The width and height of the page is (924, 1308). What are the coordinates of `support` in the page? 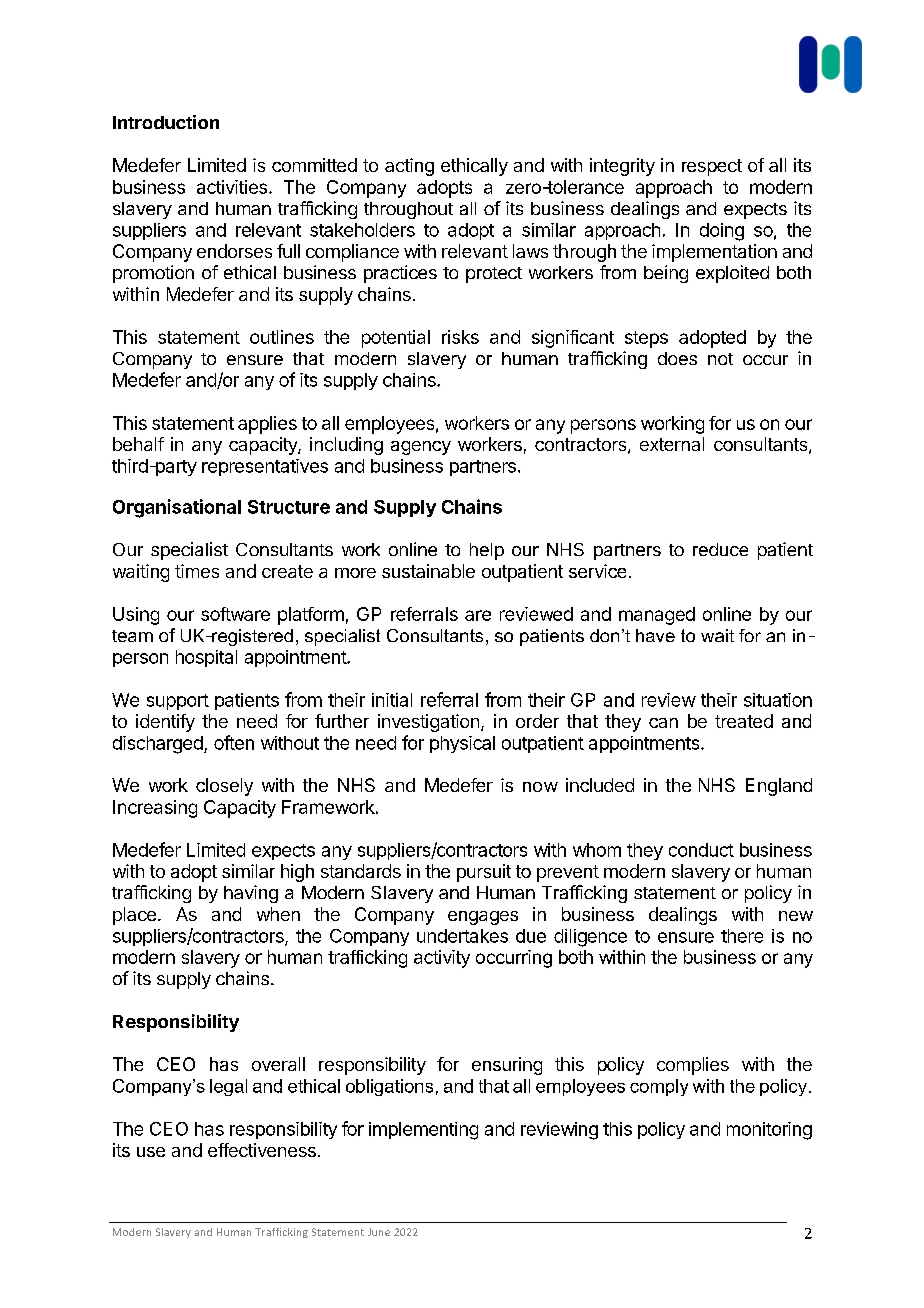 It's located at (178, 702).
